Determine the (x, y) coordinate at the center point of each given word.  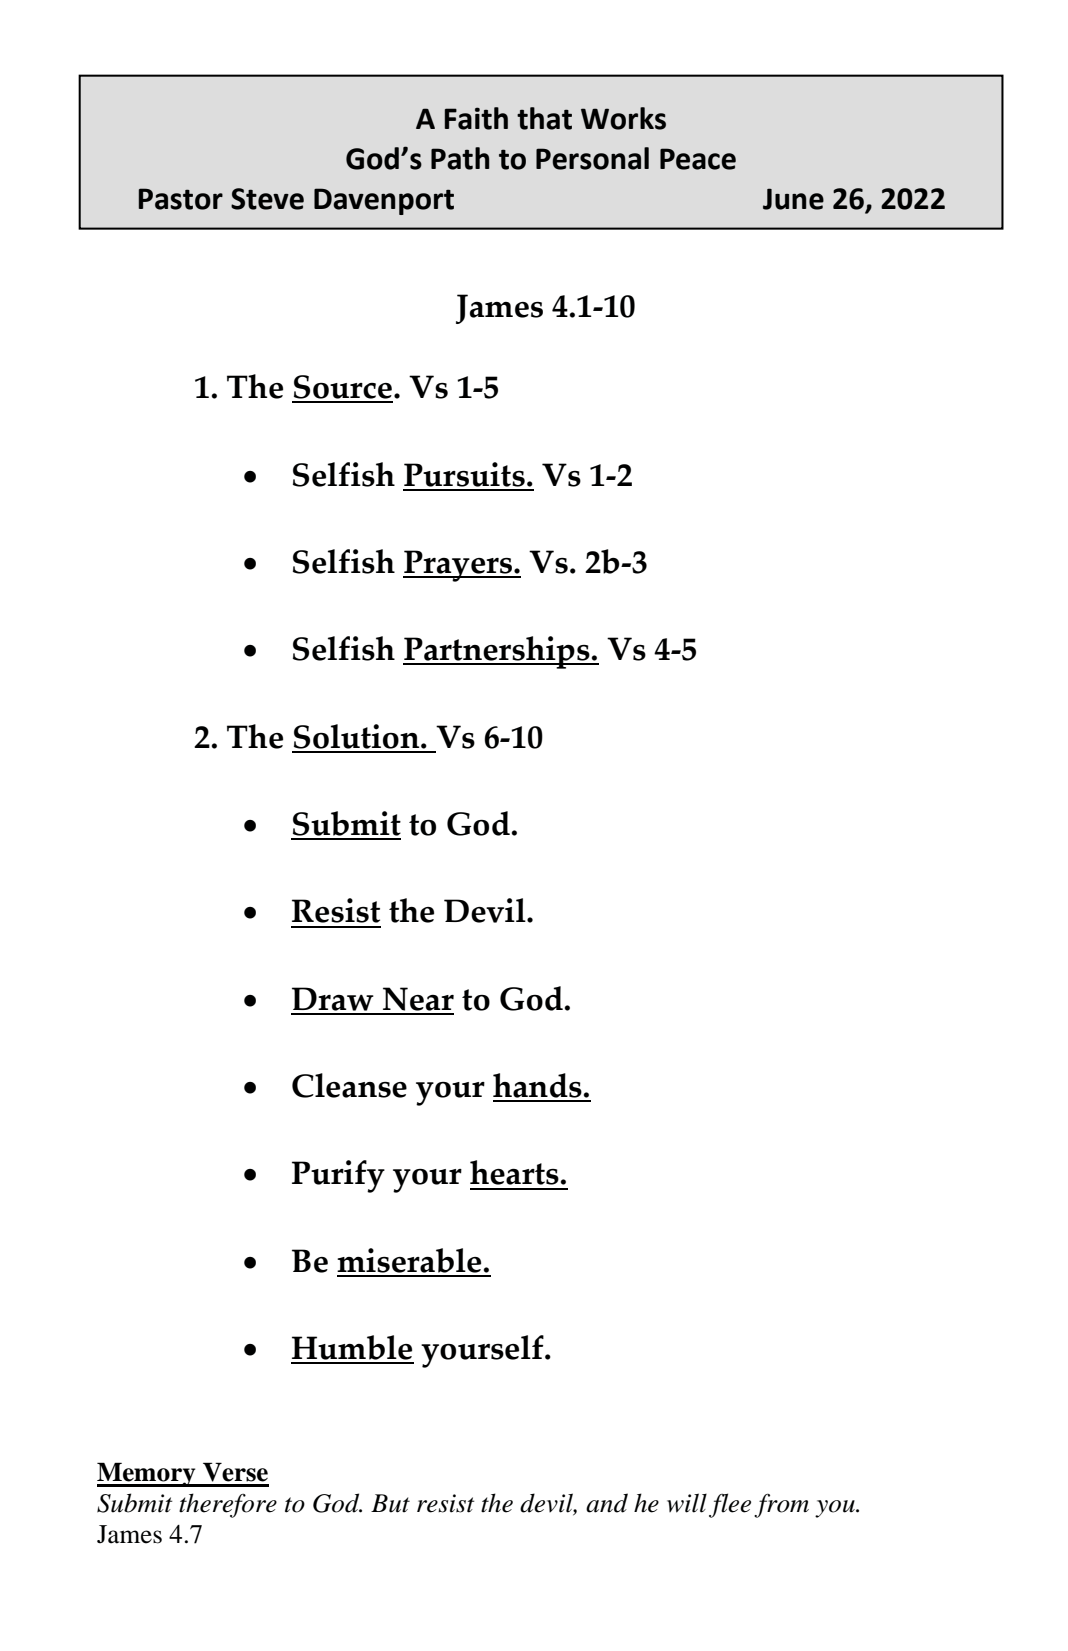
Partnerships (497, 652)
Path (460, 158)
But (390, 1503)
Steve (267, 199)
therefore (228, 1505)
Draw (333, 1000)
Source (342, 388)
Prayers (459, 566)
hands (538, 1087)
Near (417, 1000)
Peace (698, 159)
